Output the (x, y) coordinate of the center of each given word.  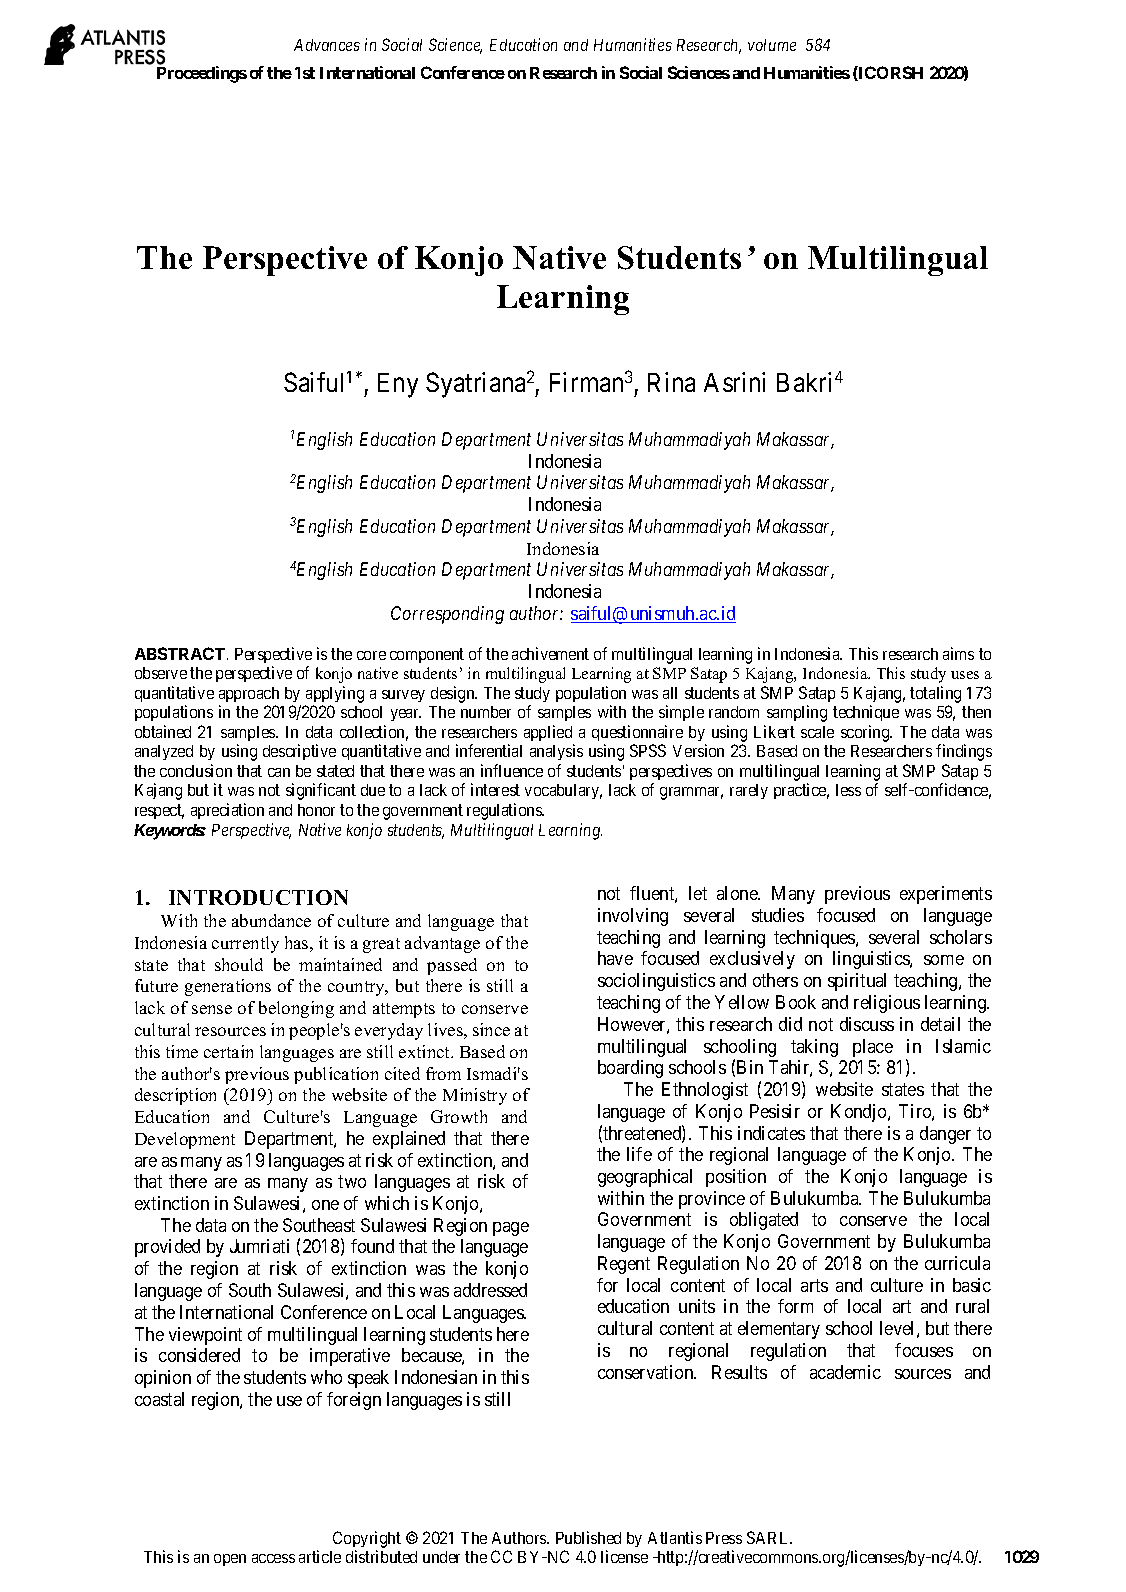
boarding (630, 1069)
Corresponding (447, 615)
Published (588, 1537)
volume (772, 45)
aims (958, 653)
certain (228, 1051)
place (873, 1048)
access (273, 1558)
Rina (671, 382)
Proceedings (202, 74)
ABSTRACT (181, 653)
